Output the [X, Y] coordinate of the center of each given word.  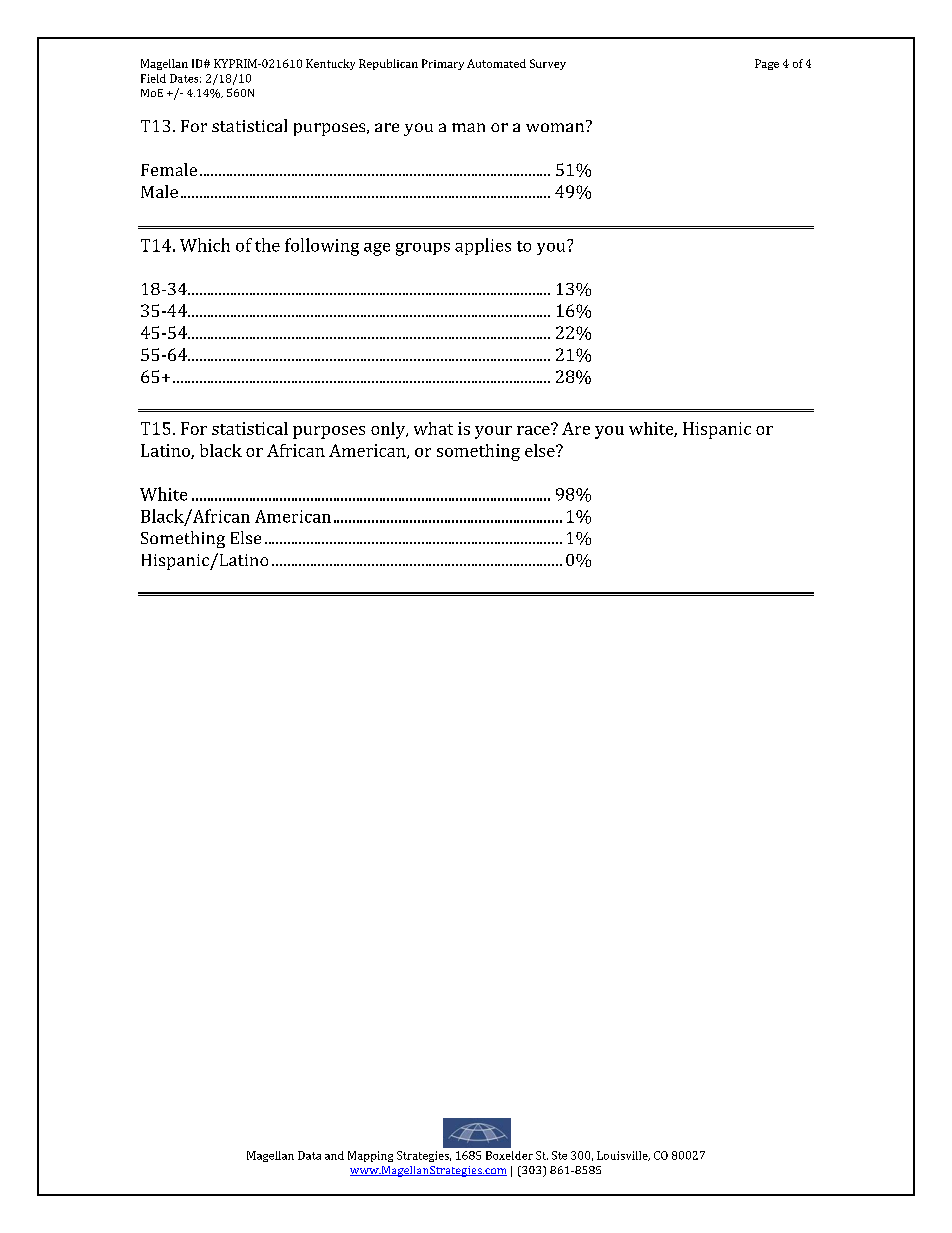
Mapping [370, 1156]
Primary [443, 64]
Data [309, 1155]
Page [767, 64]
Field [153, 78]
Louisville [623, 1156]
